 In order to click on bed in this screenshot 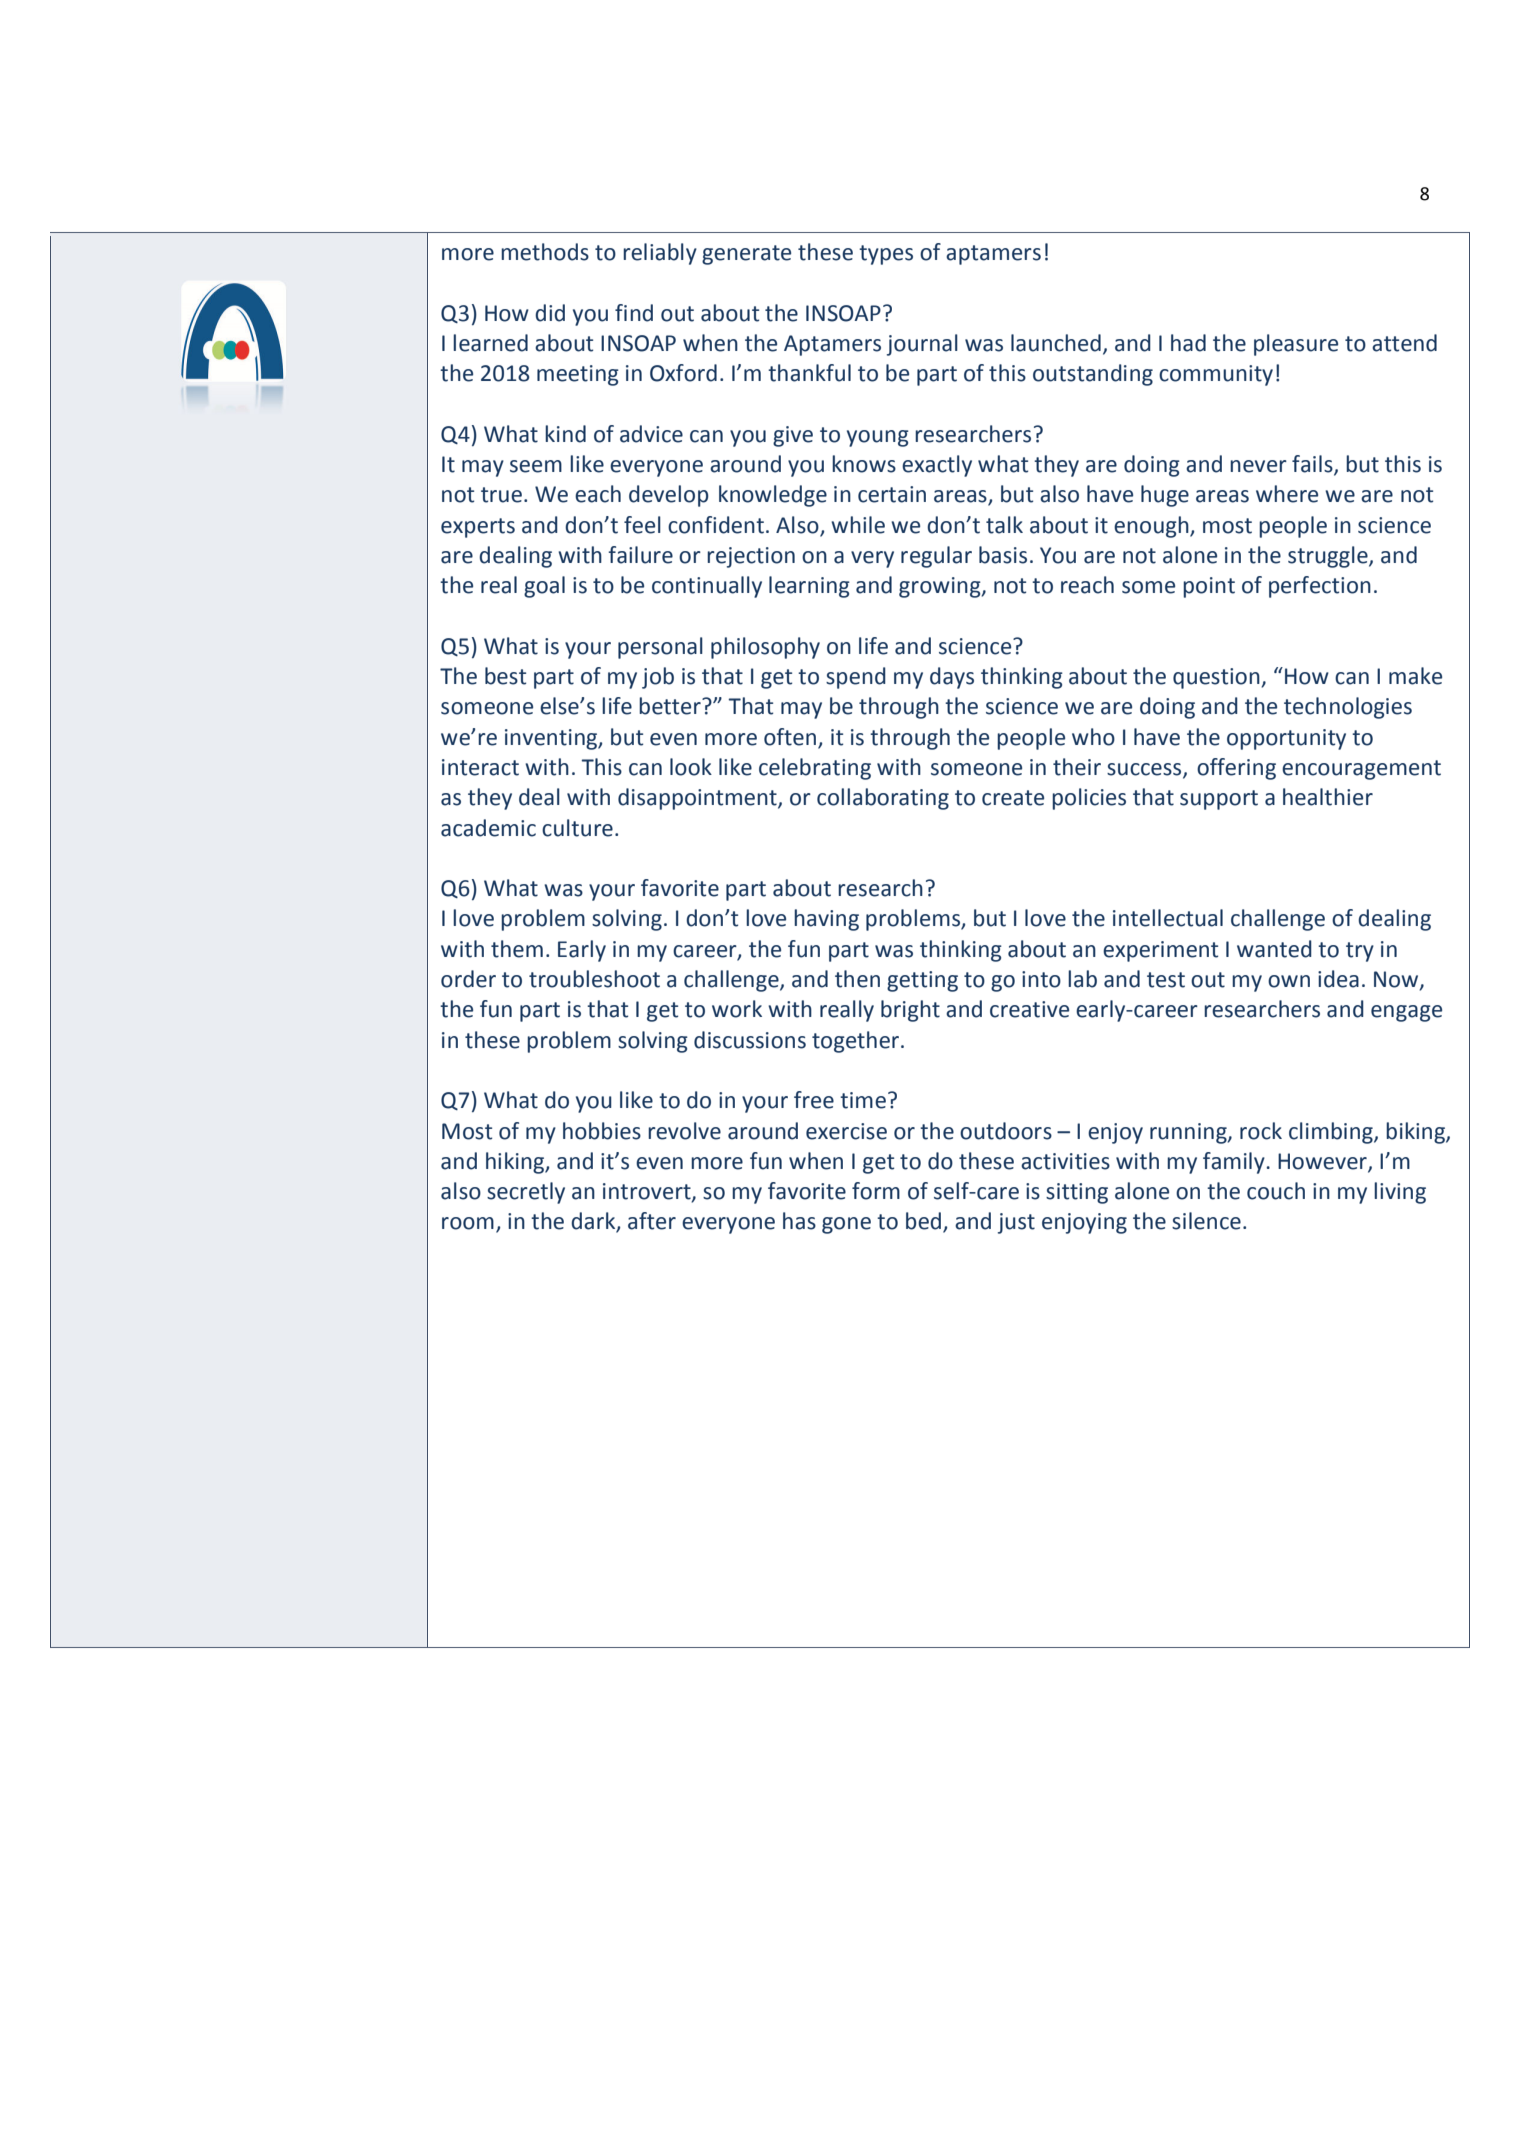, I will do `click(925, 1222)`.
